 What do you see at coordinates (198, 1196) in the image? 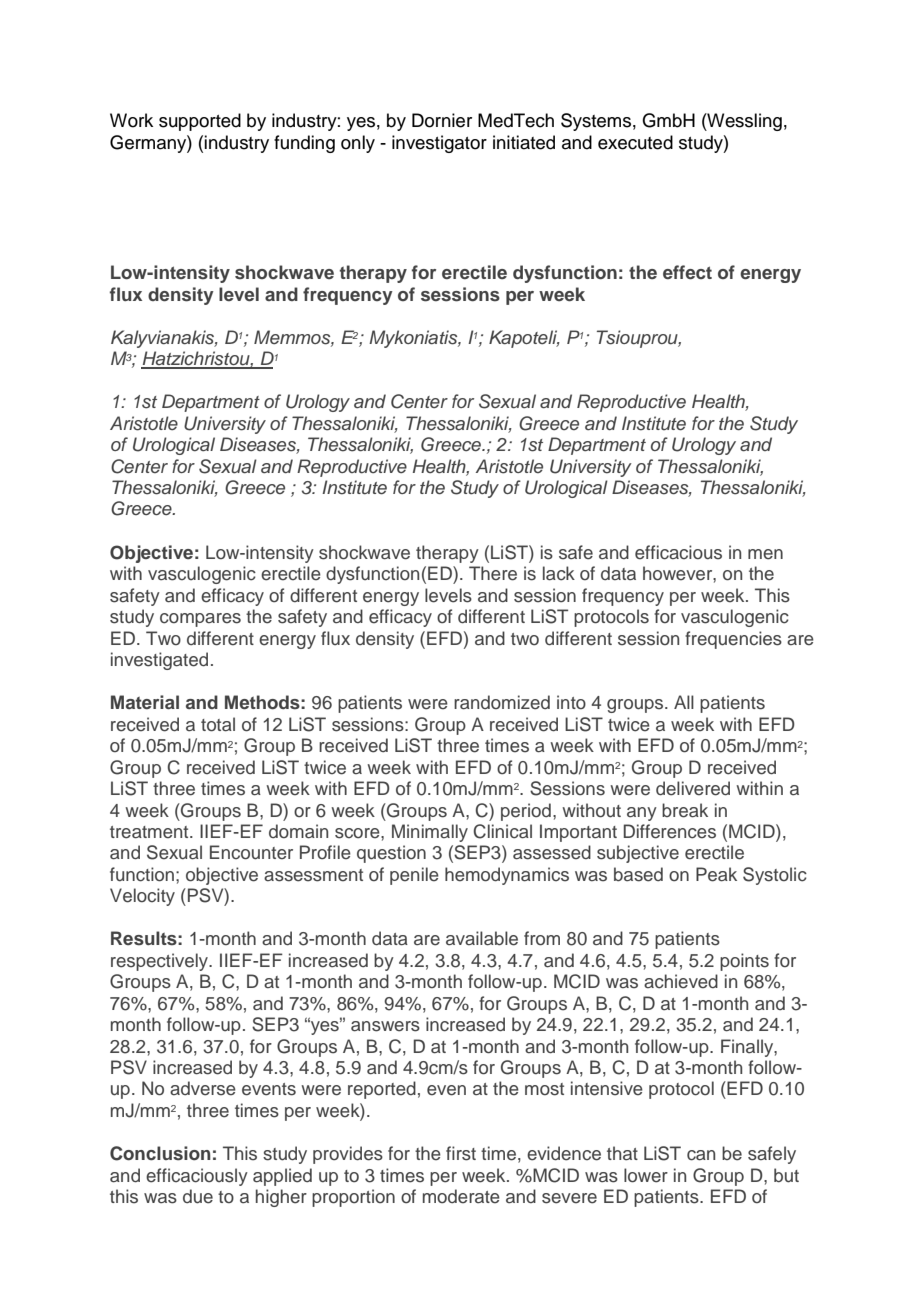
I see `due` at bounding box center [198, 1196].
